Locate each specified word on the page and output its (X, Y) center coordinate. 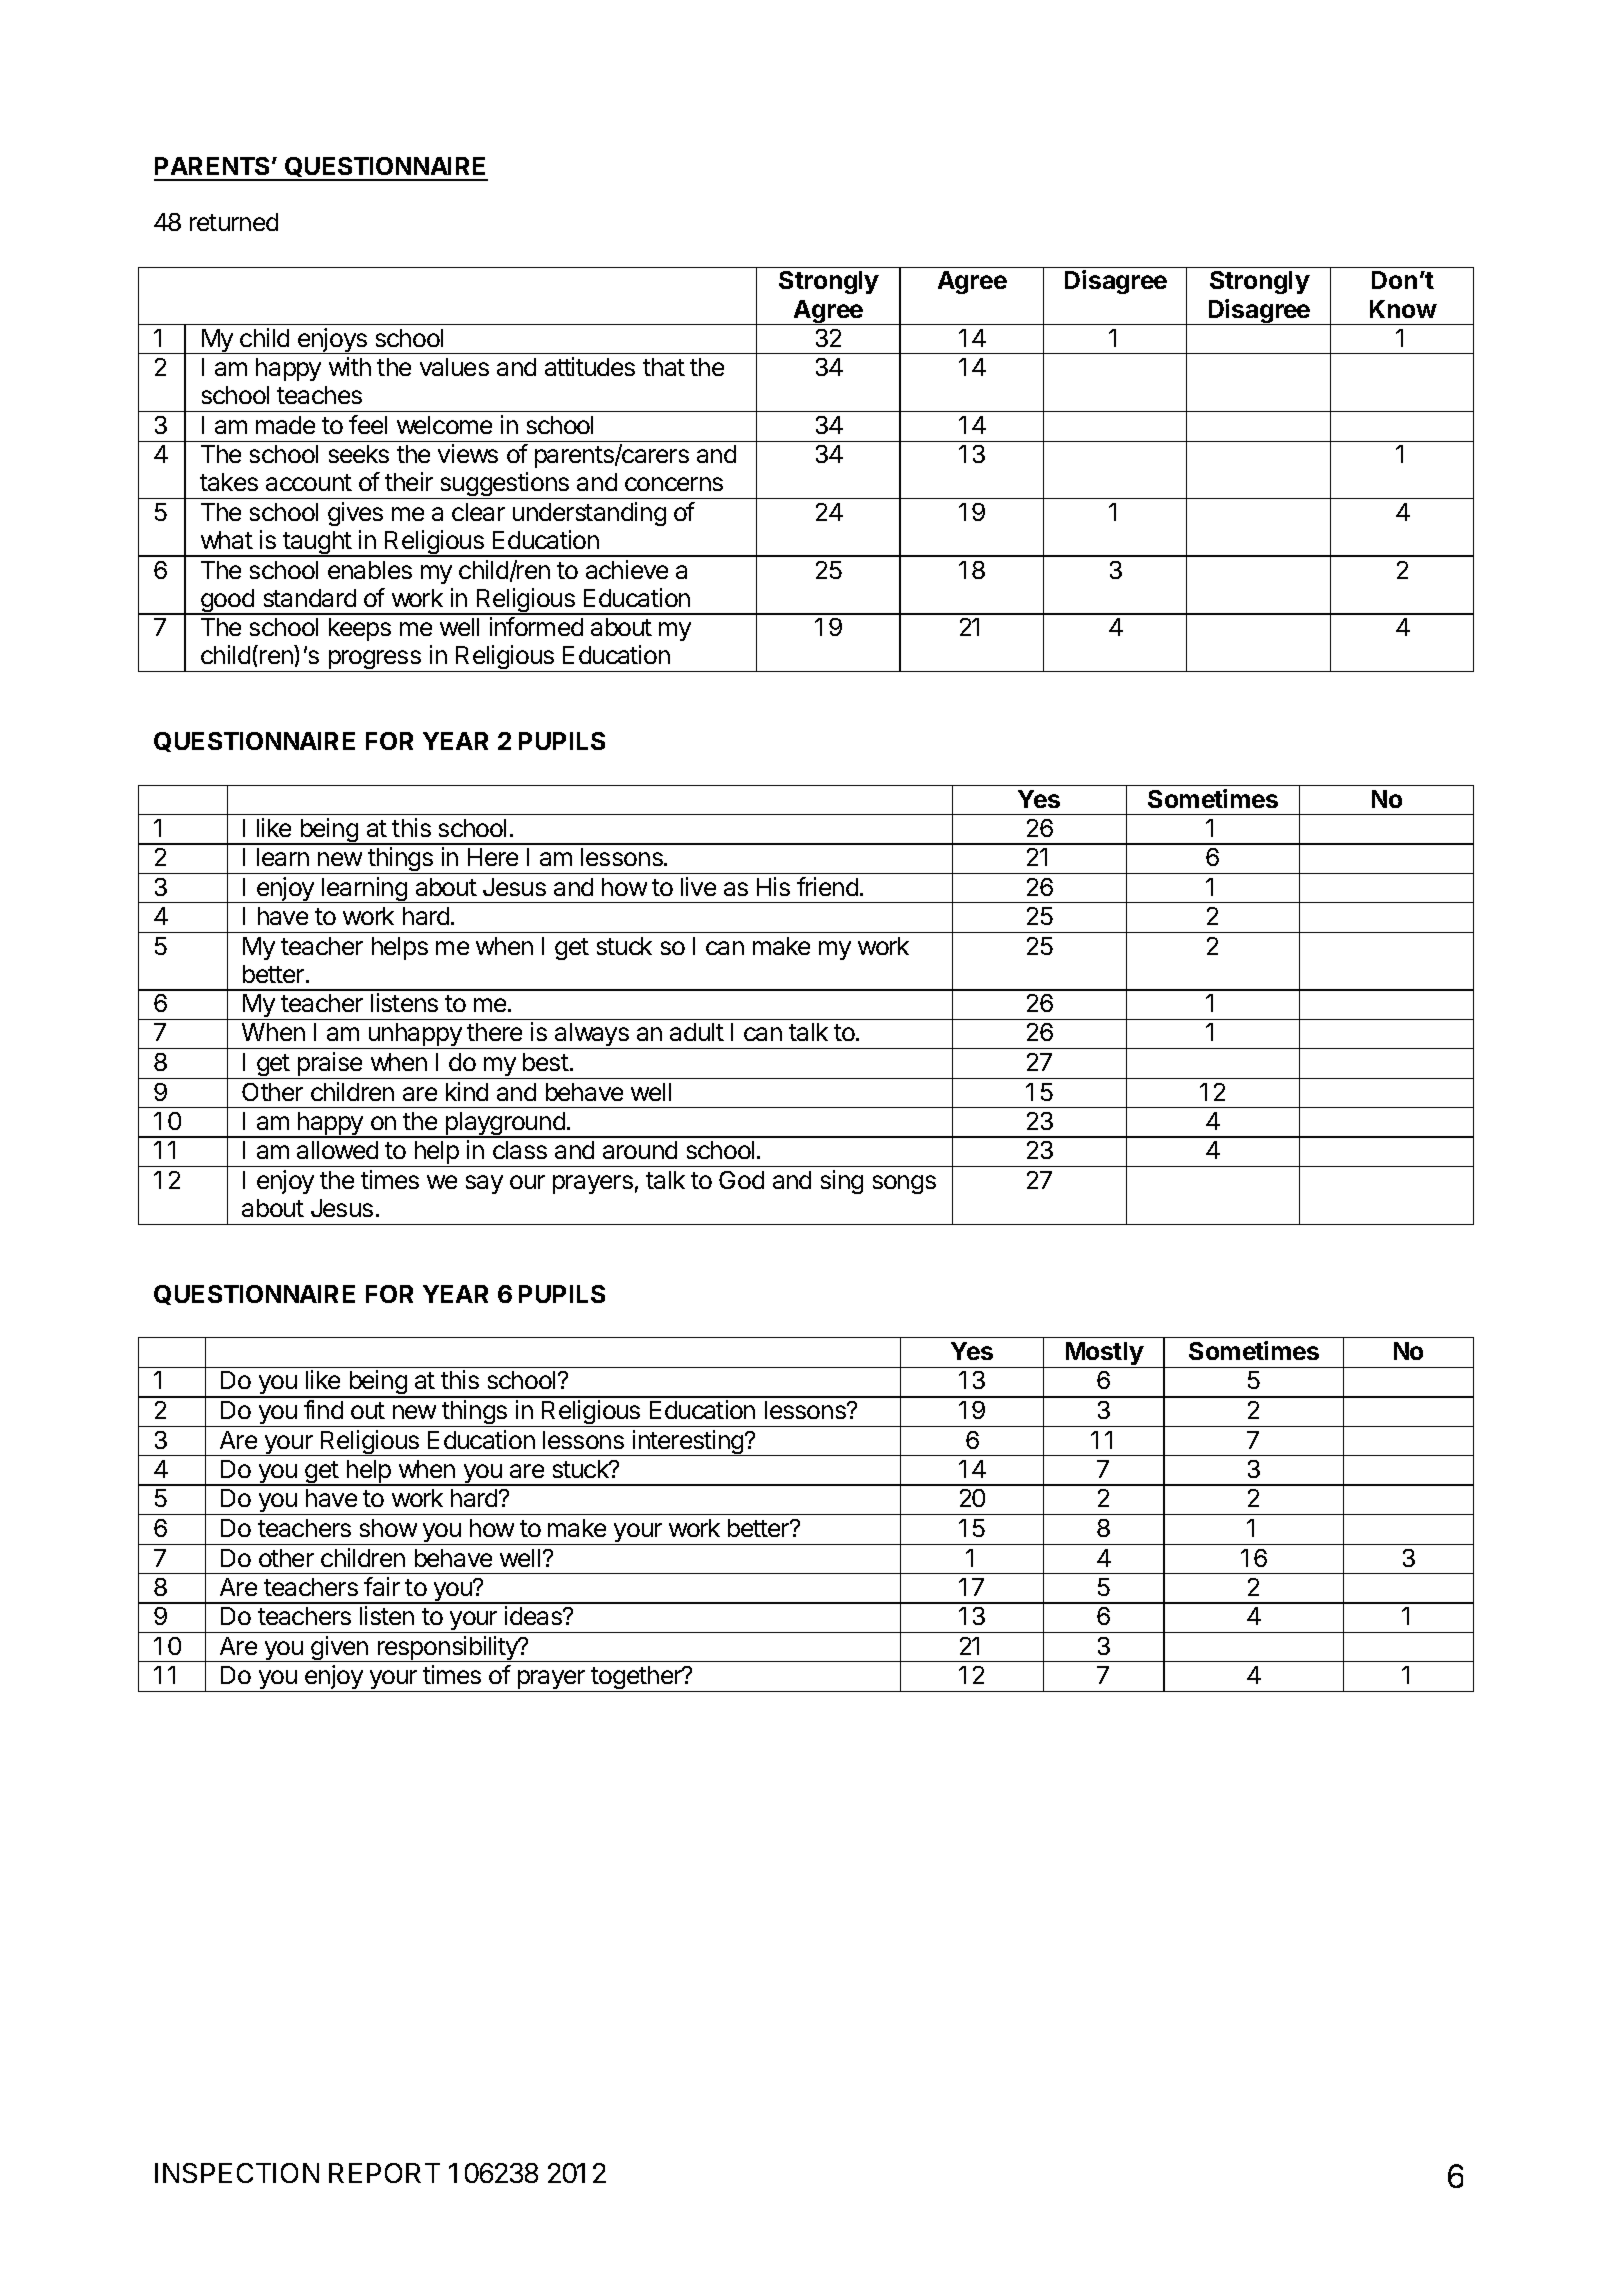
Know (1403, 309)
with (350, 366)
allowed (337, 1150)
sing (842, 1182)
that (664, 367)
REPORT (384, 2173)
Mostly (1104, 1355)
